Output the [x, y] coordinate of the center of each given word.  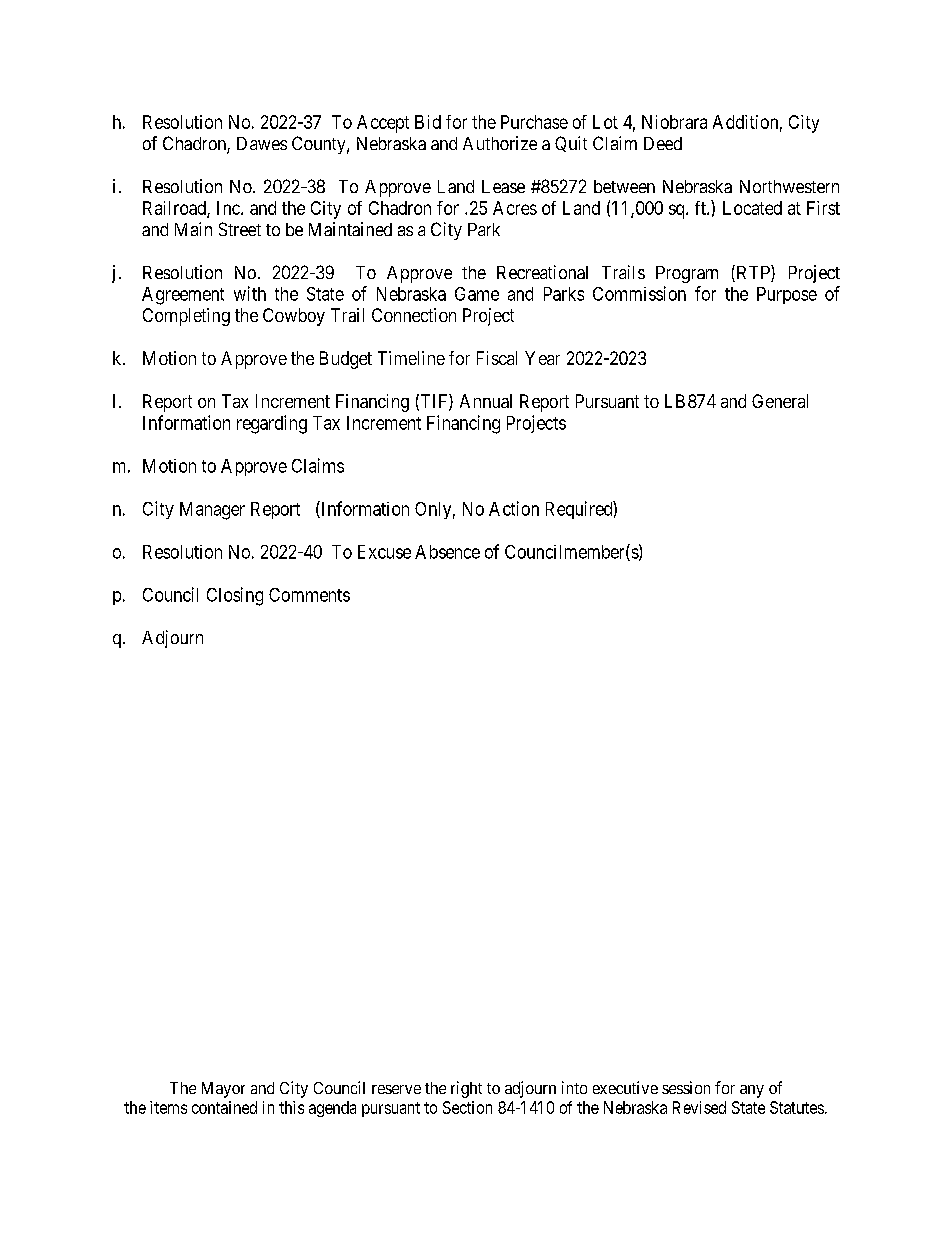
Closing [235, 596]
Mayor [223, 1090]
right [466, 1089]
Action [514, 508]
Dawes [262, 143]
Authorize [500, 143]
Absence [447, 552]
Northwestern [789, 186]
